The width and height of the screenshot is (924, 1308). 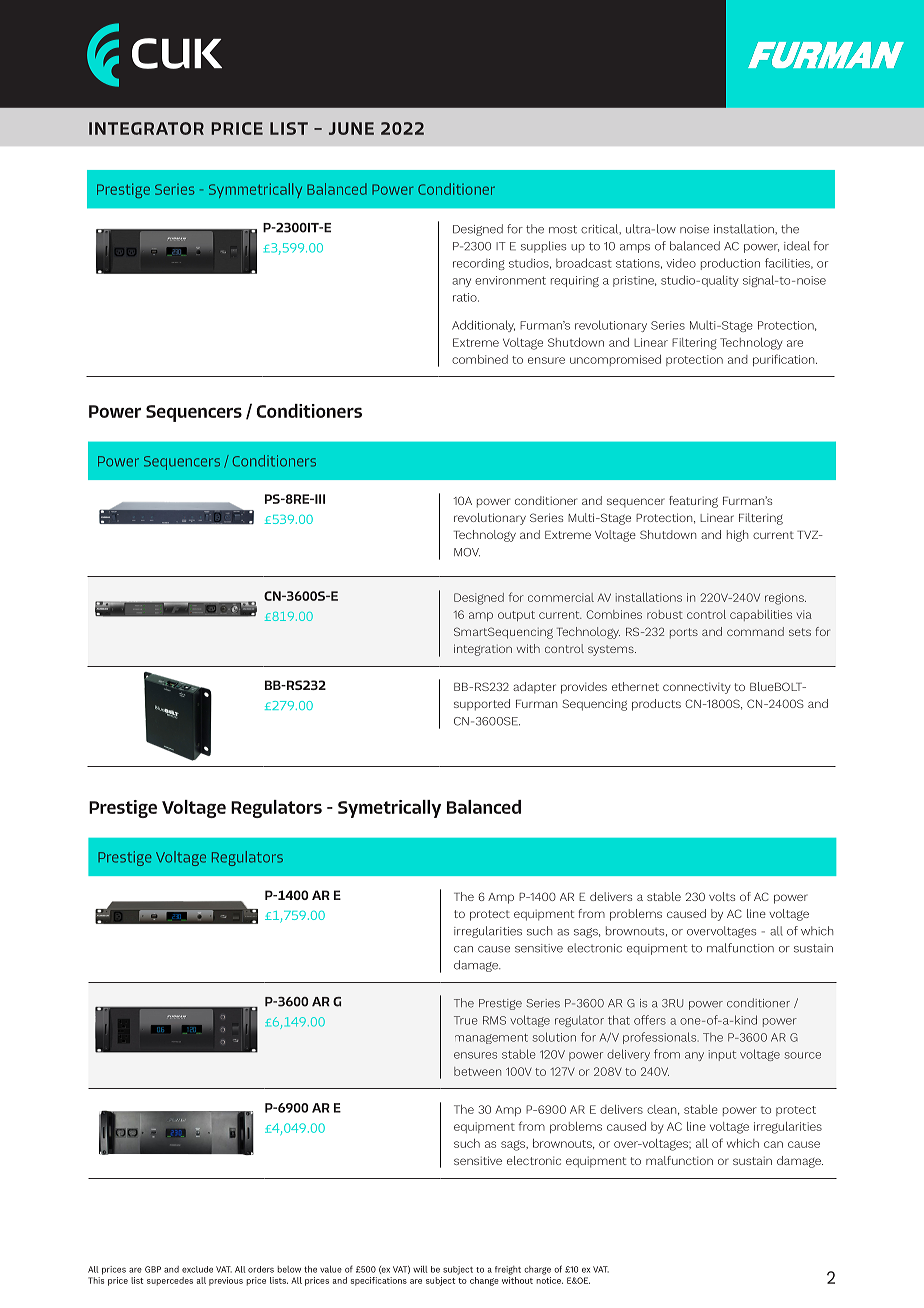 I want to click on INTEGRATOR, so click(x=146, y=128).
